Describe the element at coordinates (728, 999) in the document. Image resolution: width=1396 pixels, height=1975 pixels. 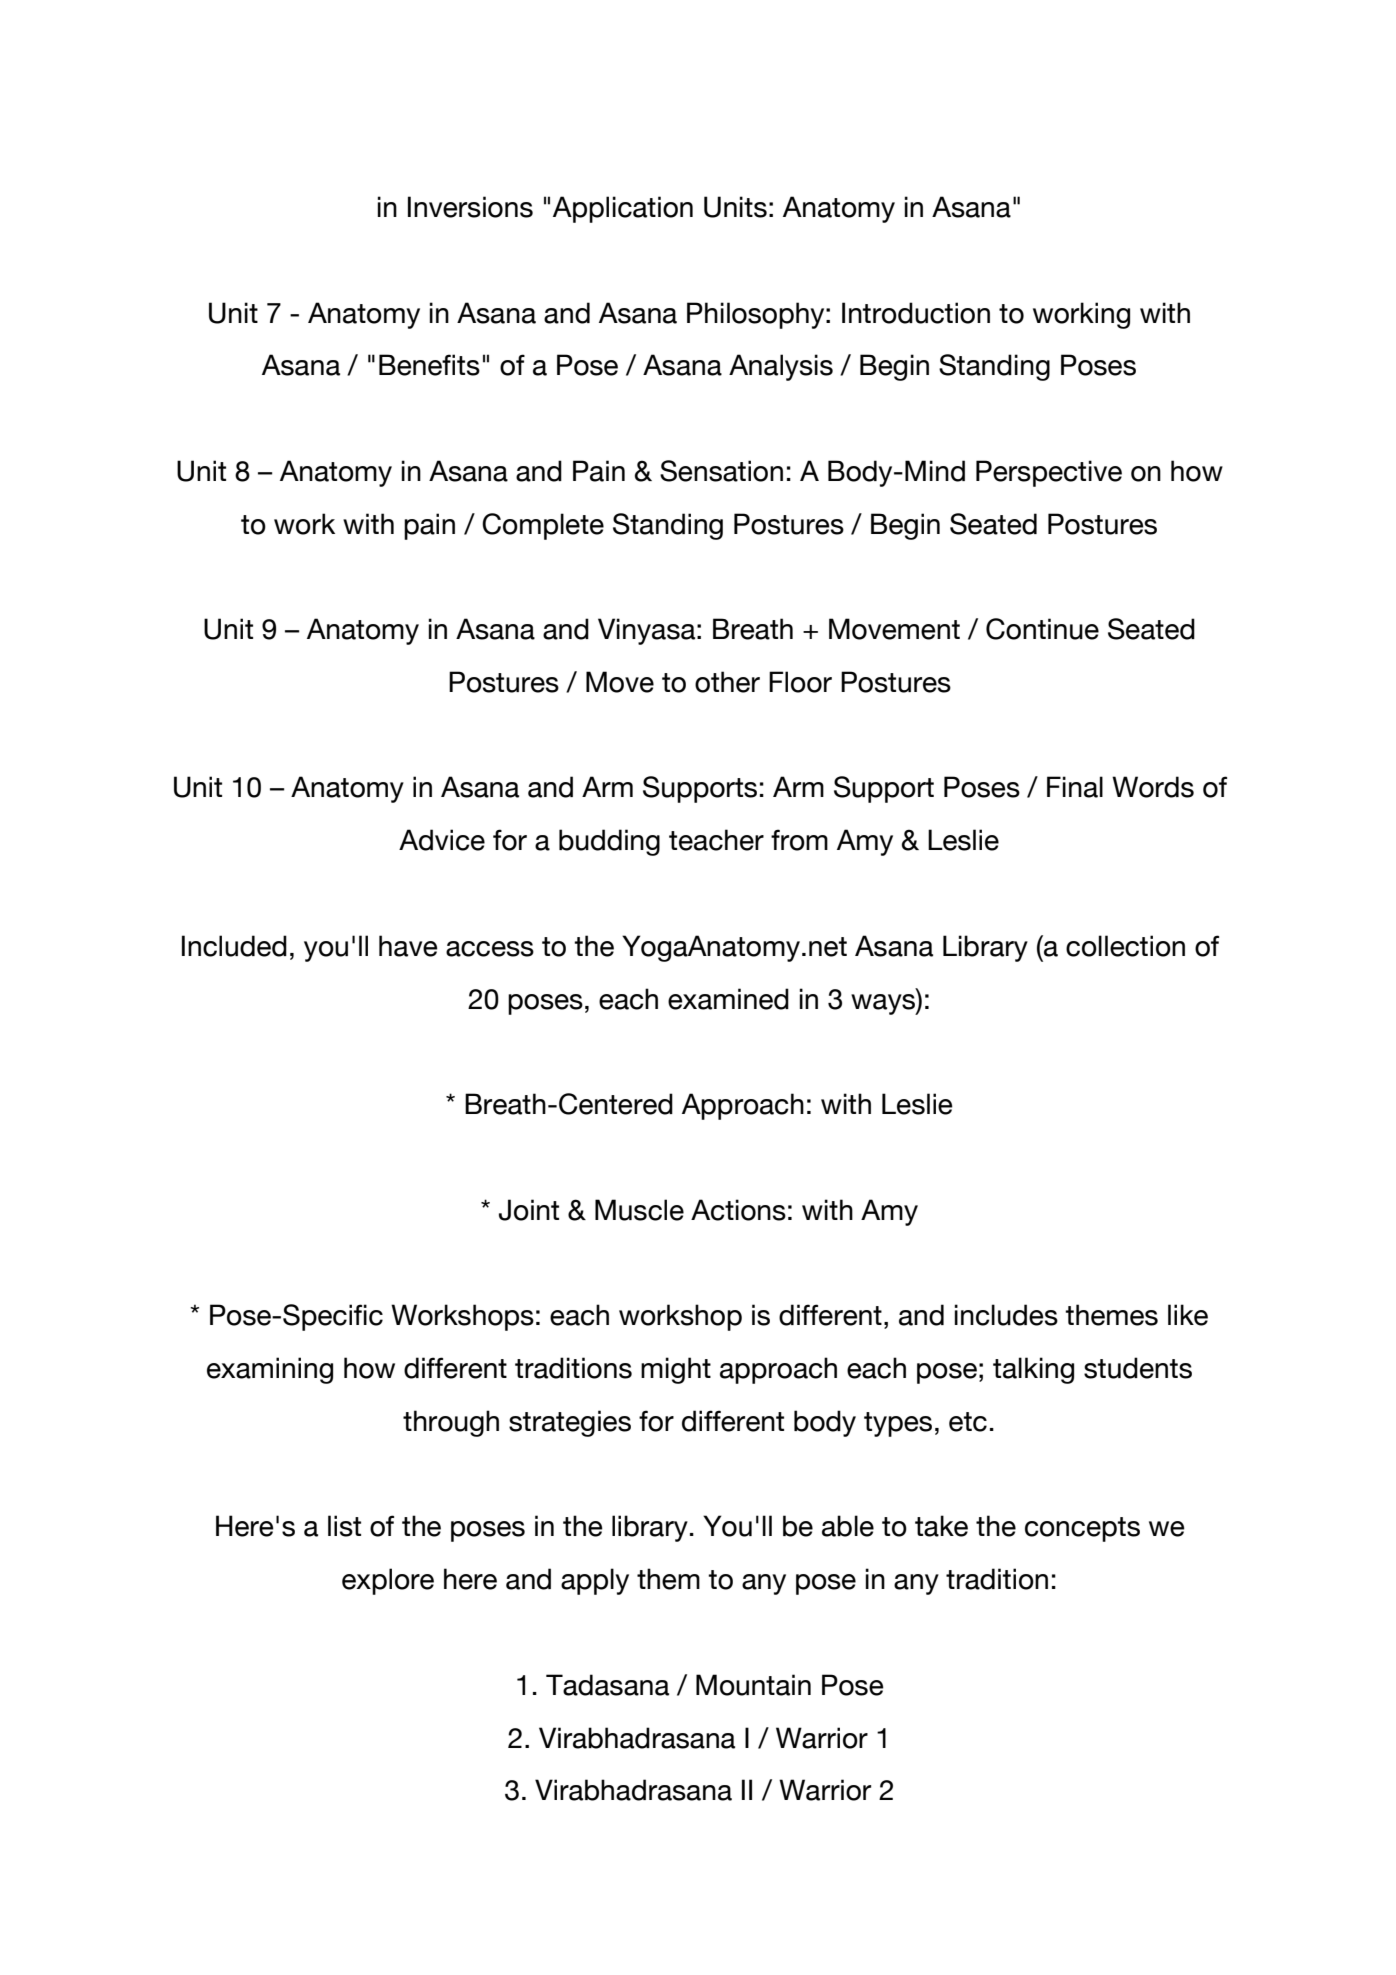
I see `examined` at that location.
